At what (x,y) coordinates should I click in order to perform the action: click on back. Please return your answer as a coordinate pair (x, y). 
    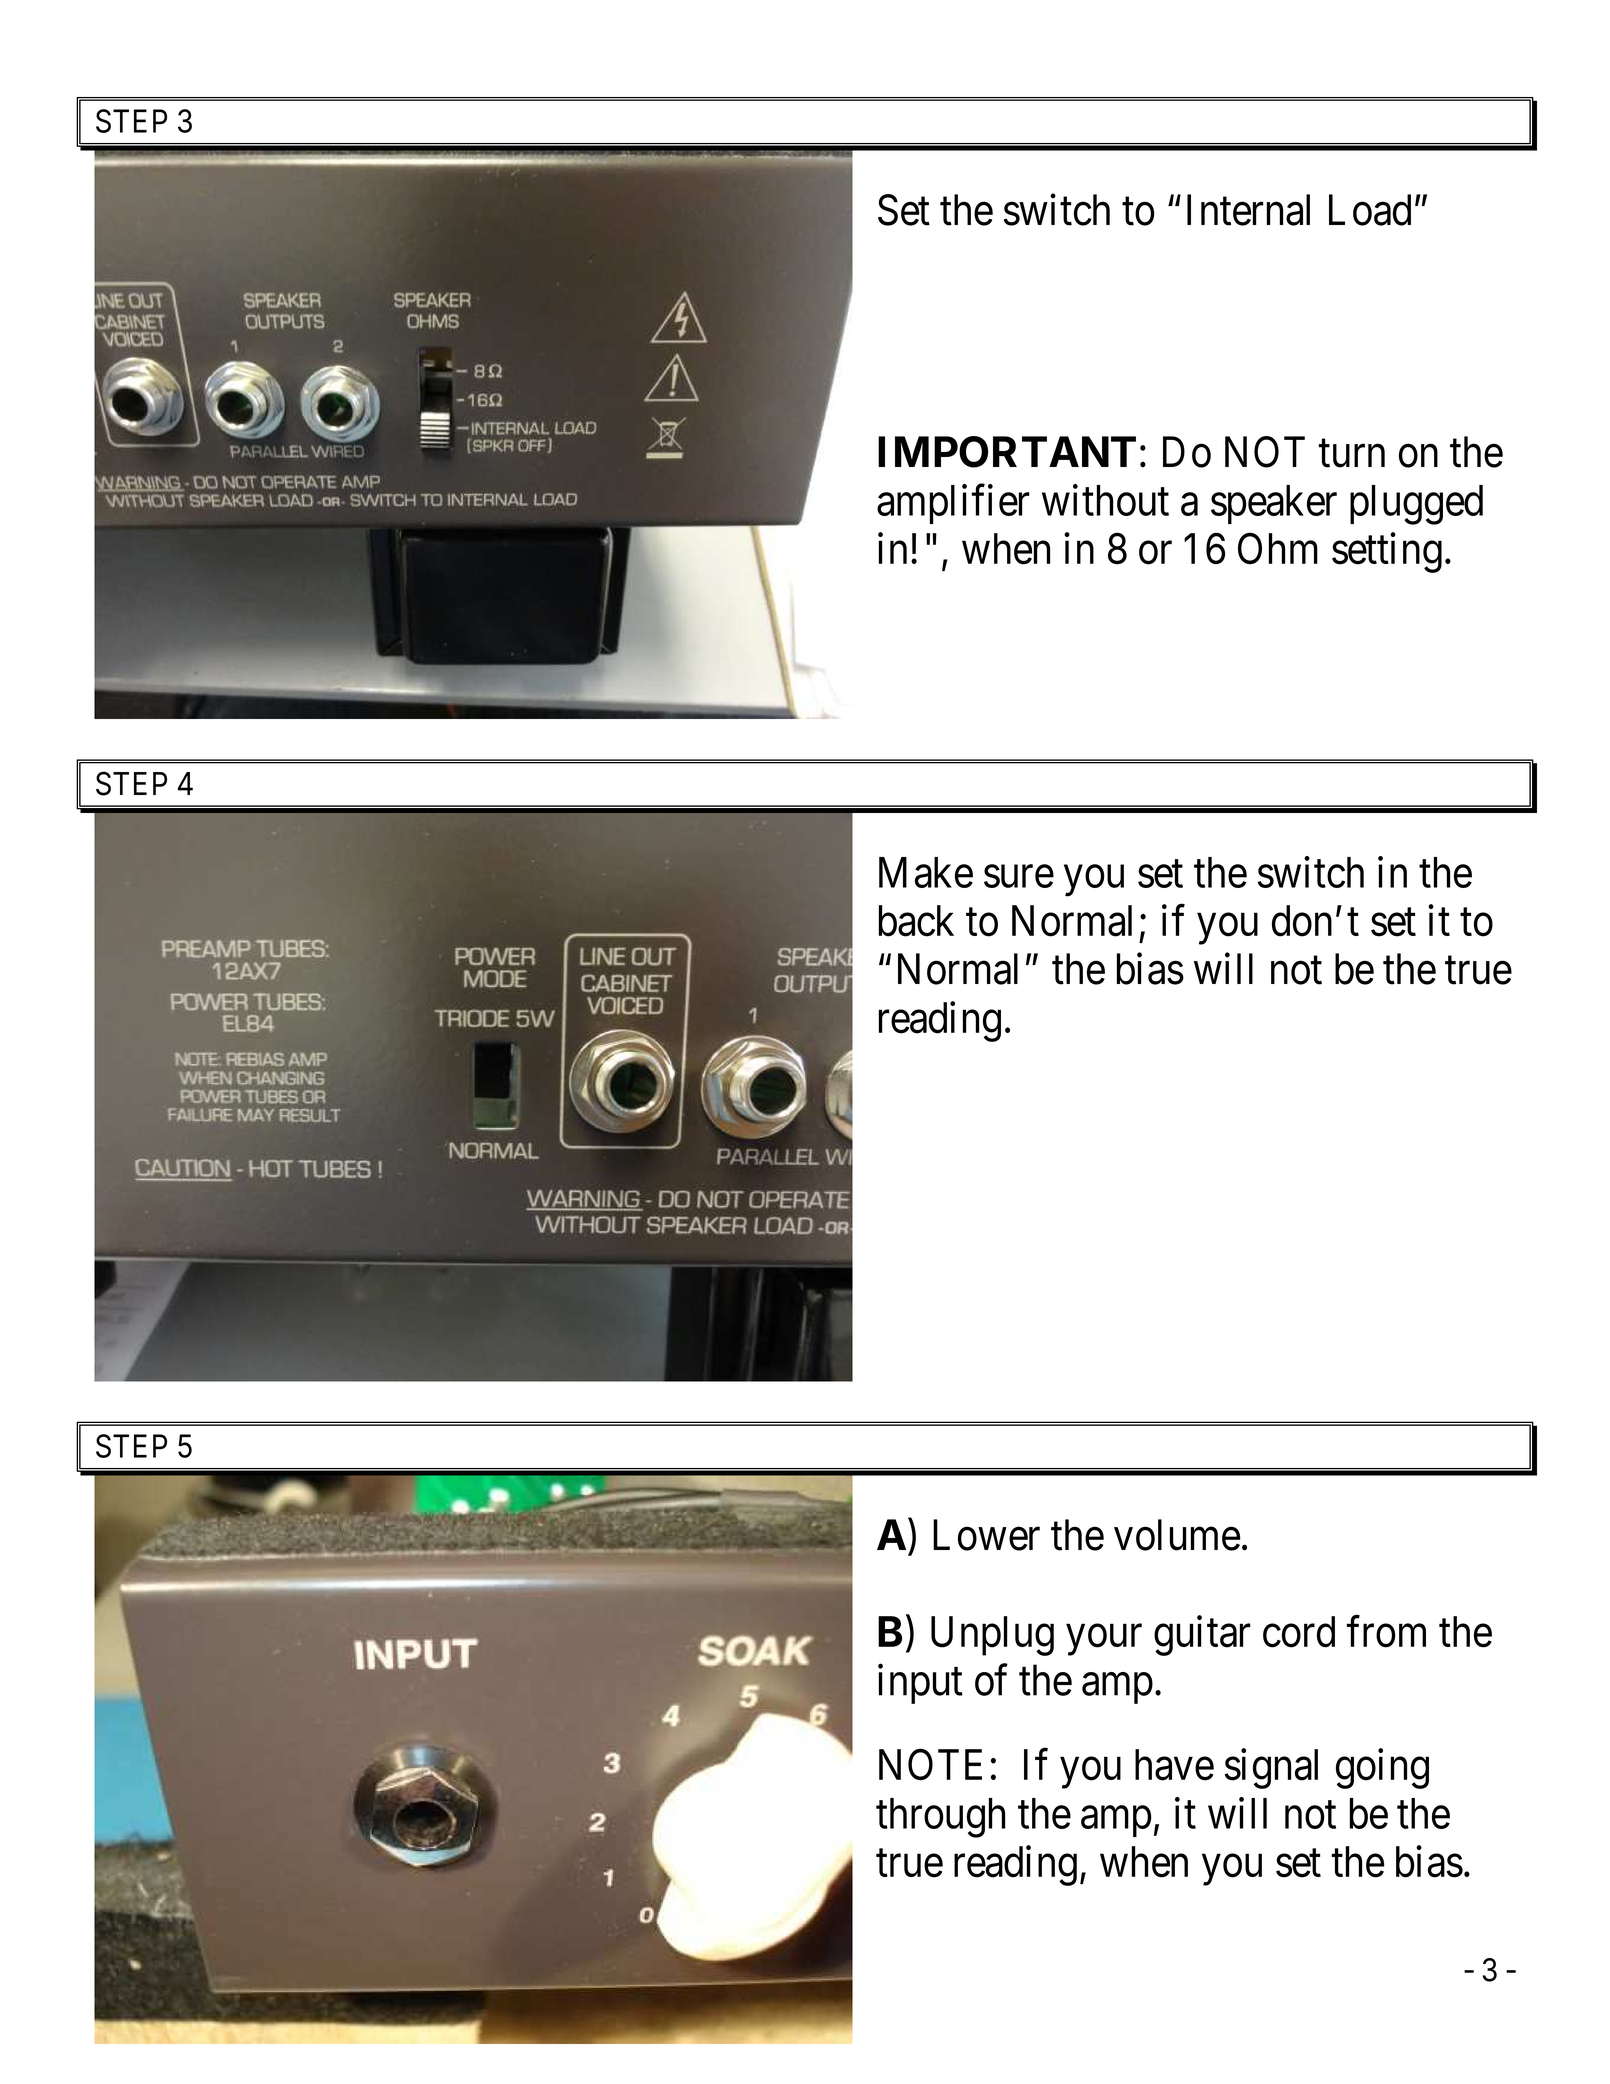
    Looking at the image, I should click on (916, 921).
